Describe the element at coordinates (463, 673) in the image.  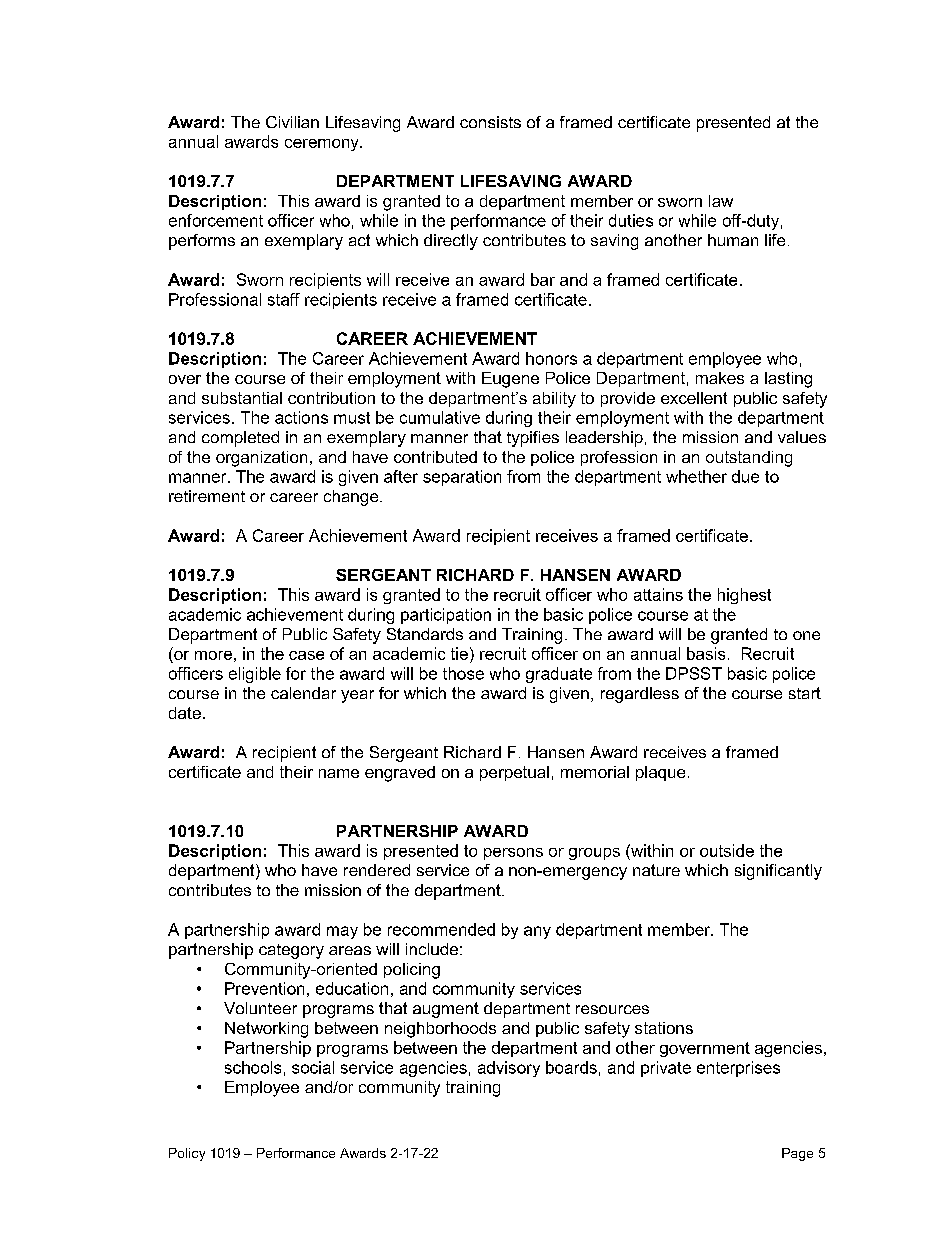
I see `those` at that location.
